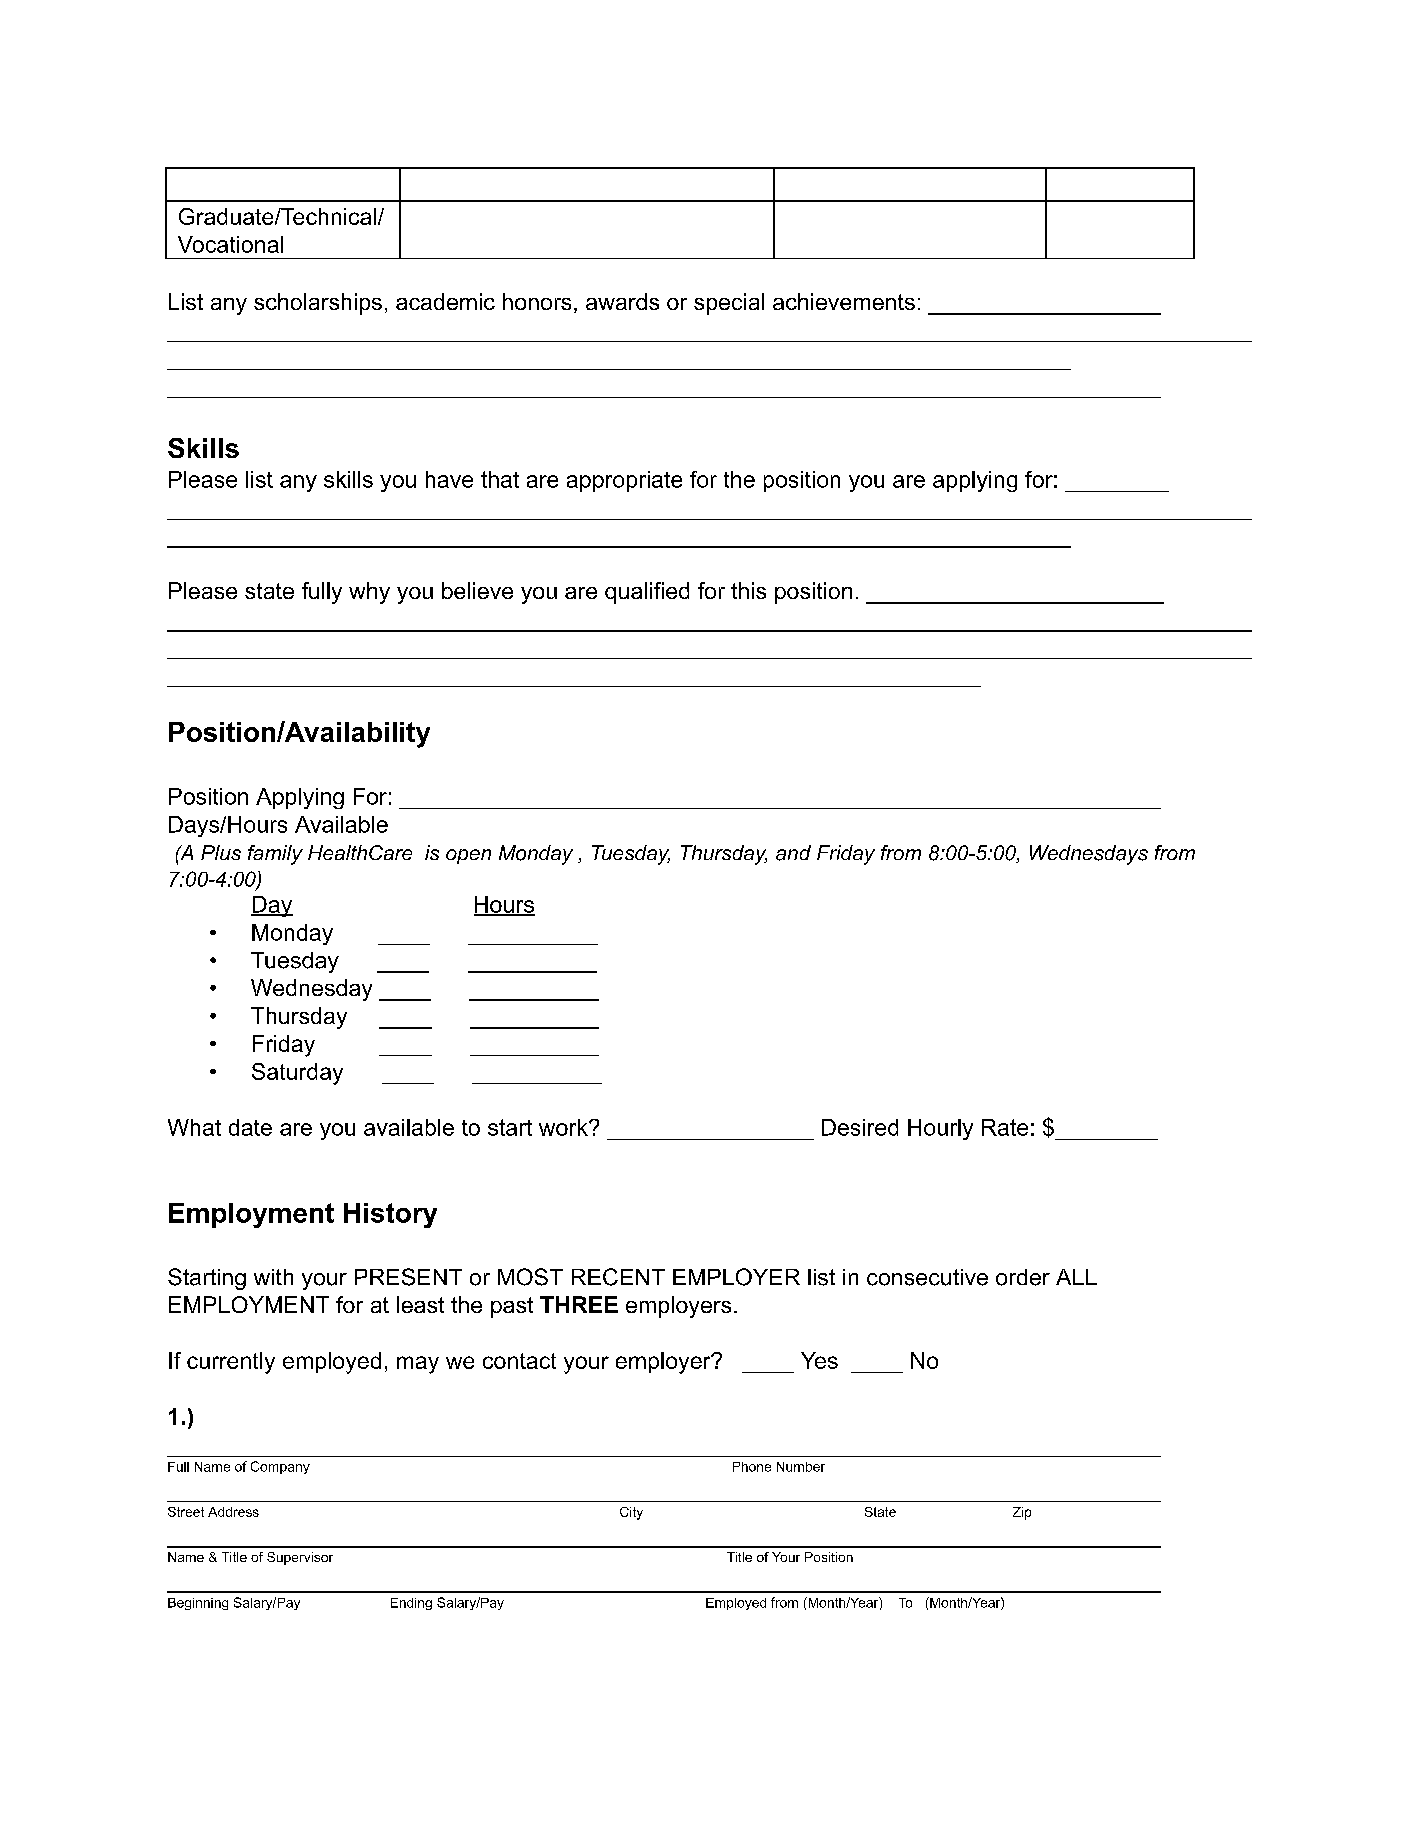 The image size is (1421, 1839). What do you see at coordinates (793, 853) in the screenshot?
I see `and` at bounding box center [793, 853].
